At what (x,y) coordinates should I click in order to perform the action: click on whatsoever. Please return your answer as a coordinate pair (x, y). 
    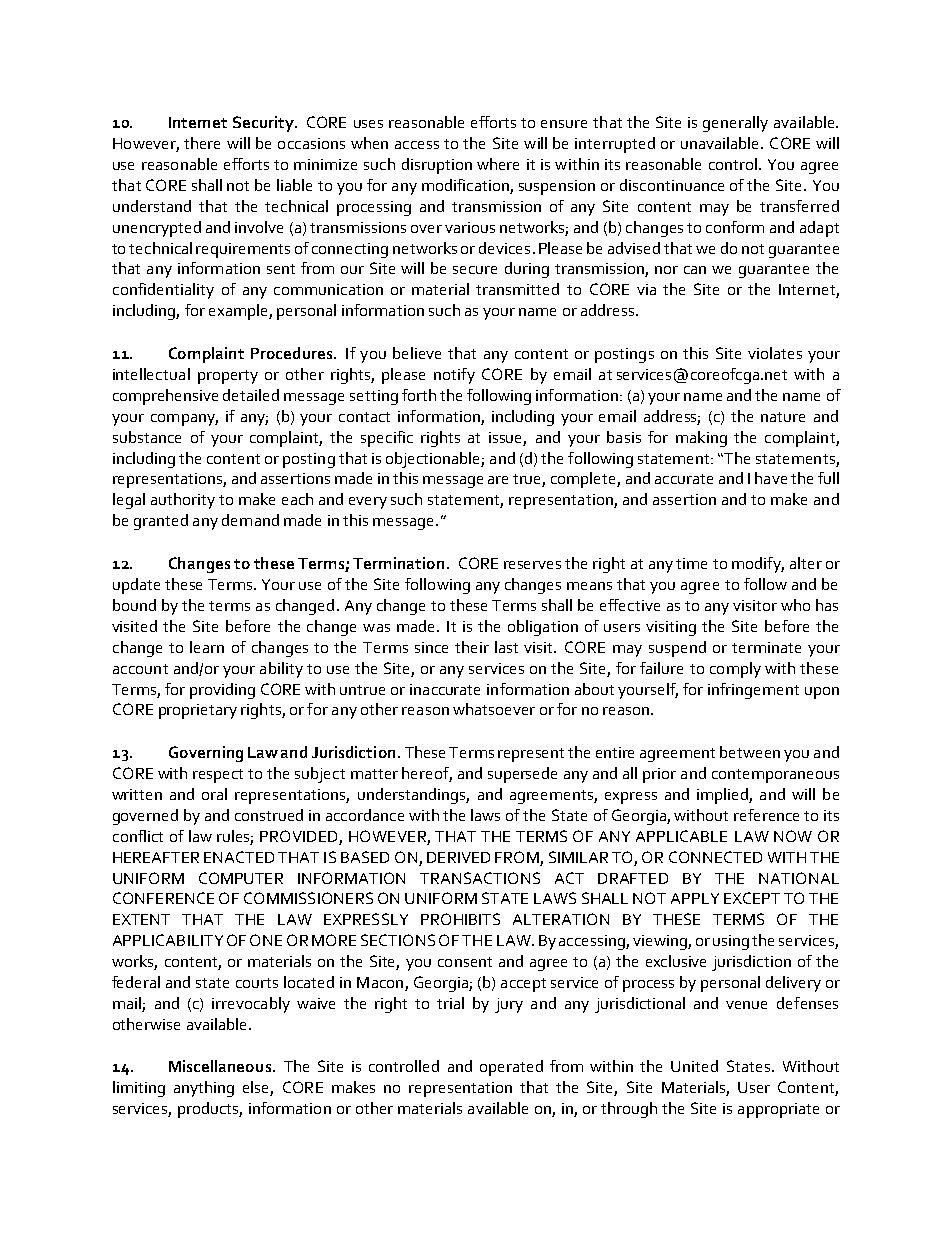
    Looking at the image, I should click on (494, 709).
